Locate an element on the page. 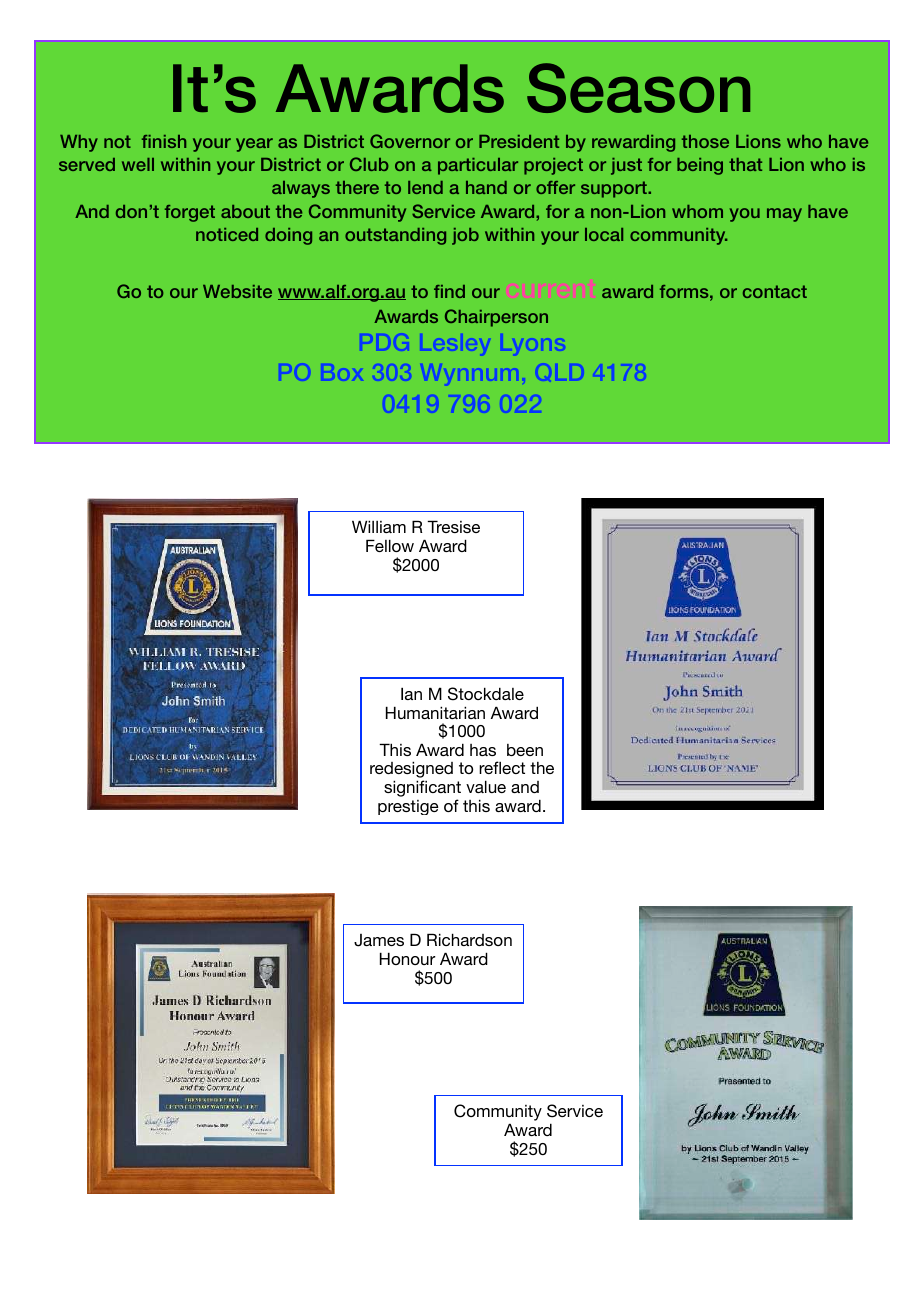 The width and height of the image is (924, 1308). James is located at coordinates (379, 940).
